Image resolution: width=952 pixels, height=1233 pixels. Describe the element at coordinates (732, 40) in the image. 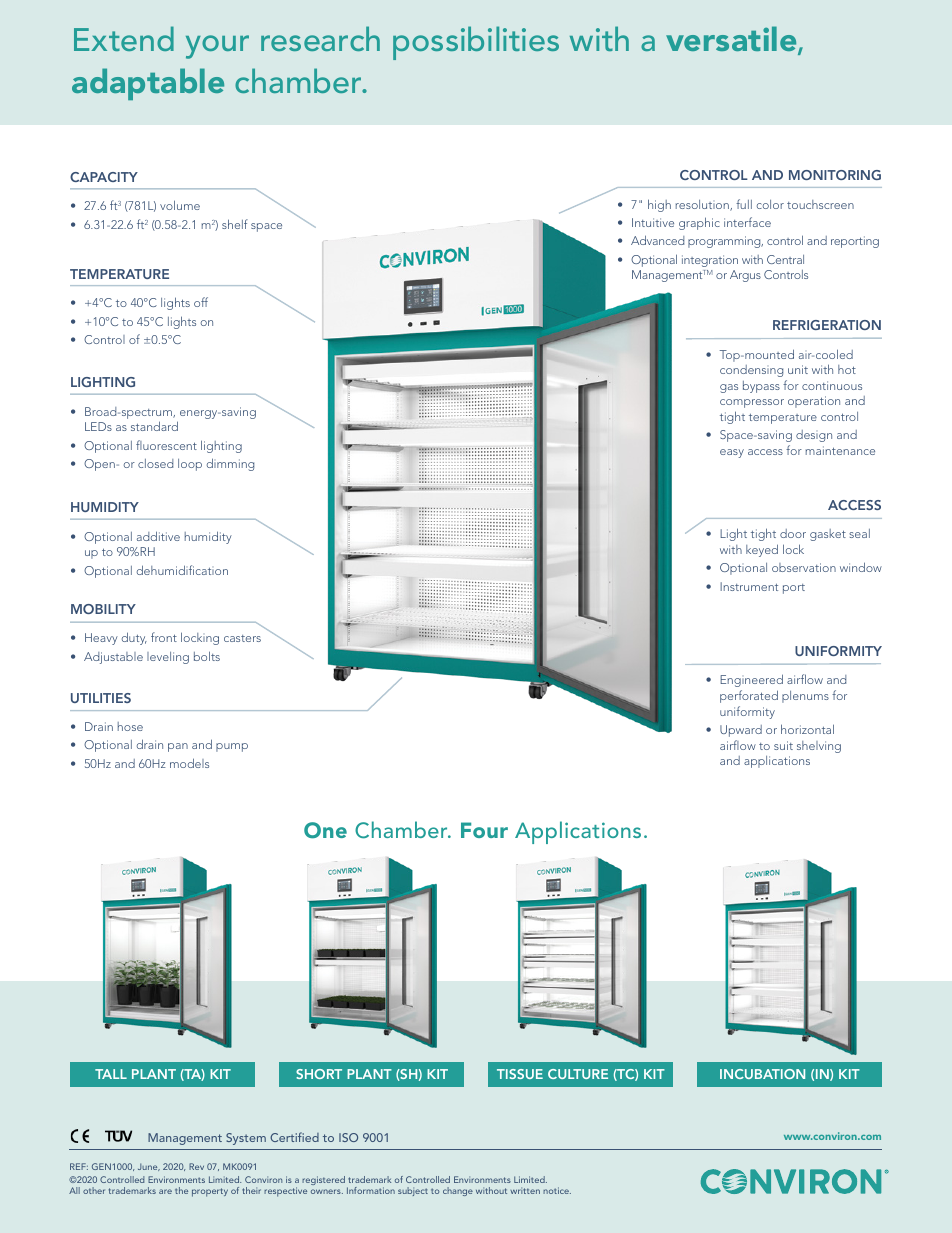

I see `versatile` at that location.
